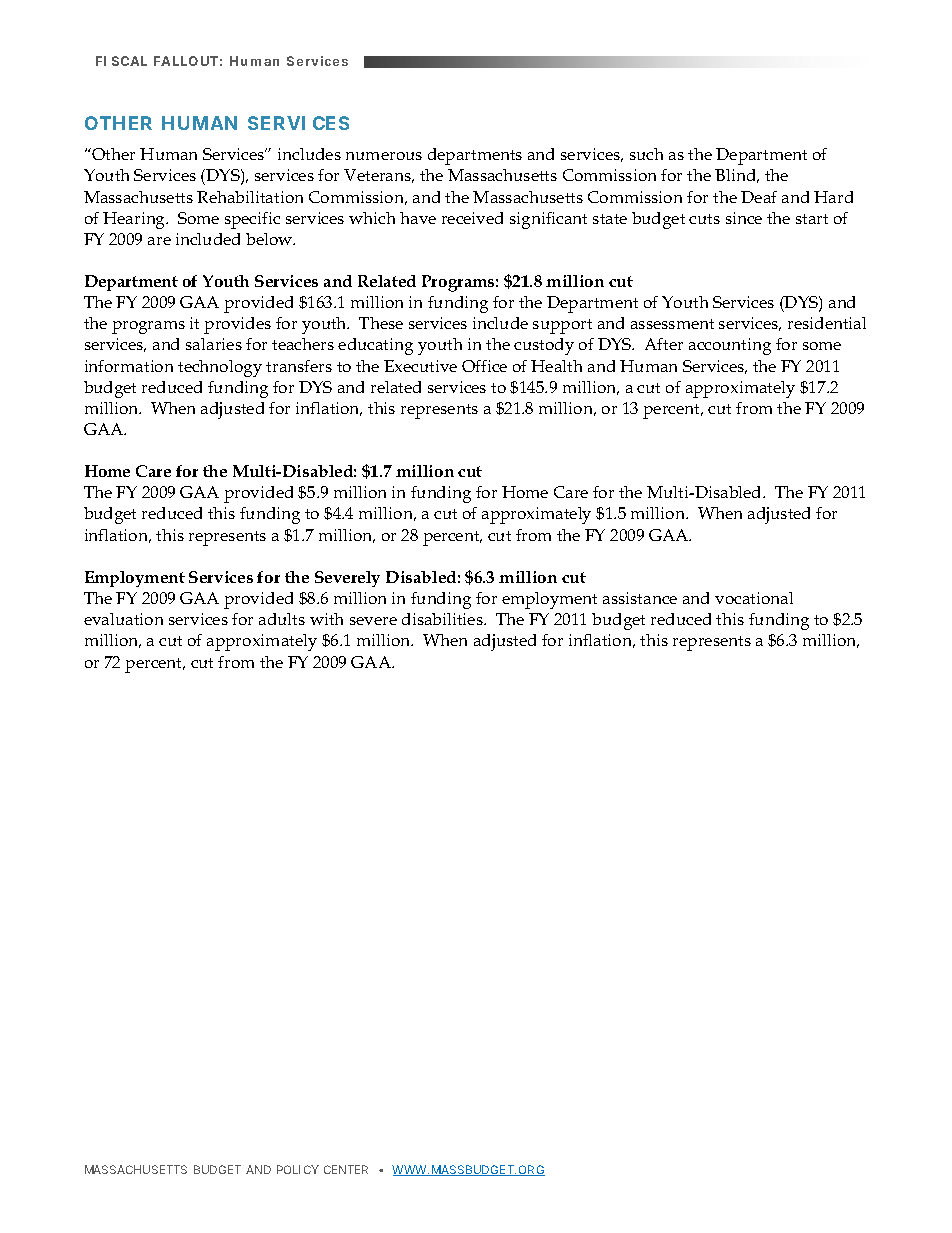  Describe the element at coordinates (186, 61) in the screenshot. I see `FALLOUT` at that location.
